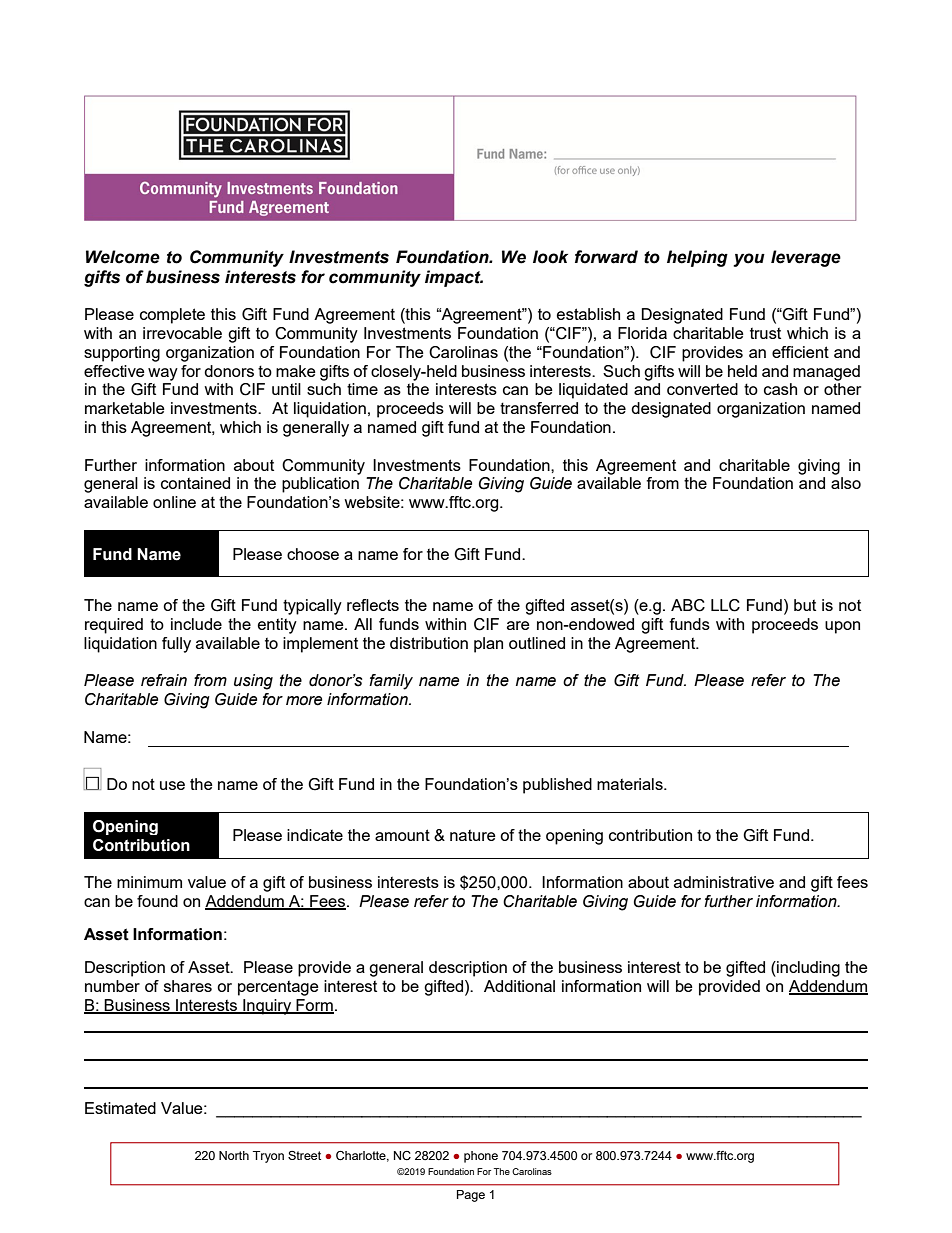 The image size is (952, 1233). What do you see at coordinates (454, 278) in the document?
I see `impact` at bounding box center [454, 278].
